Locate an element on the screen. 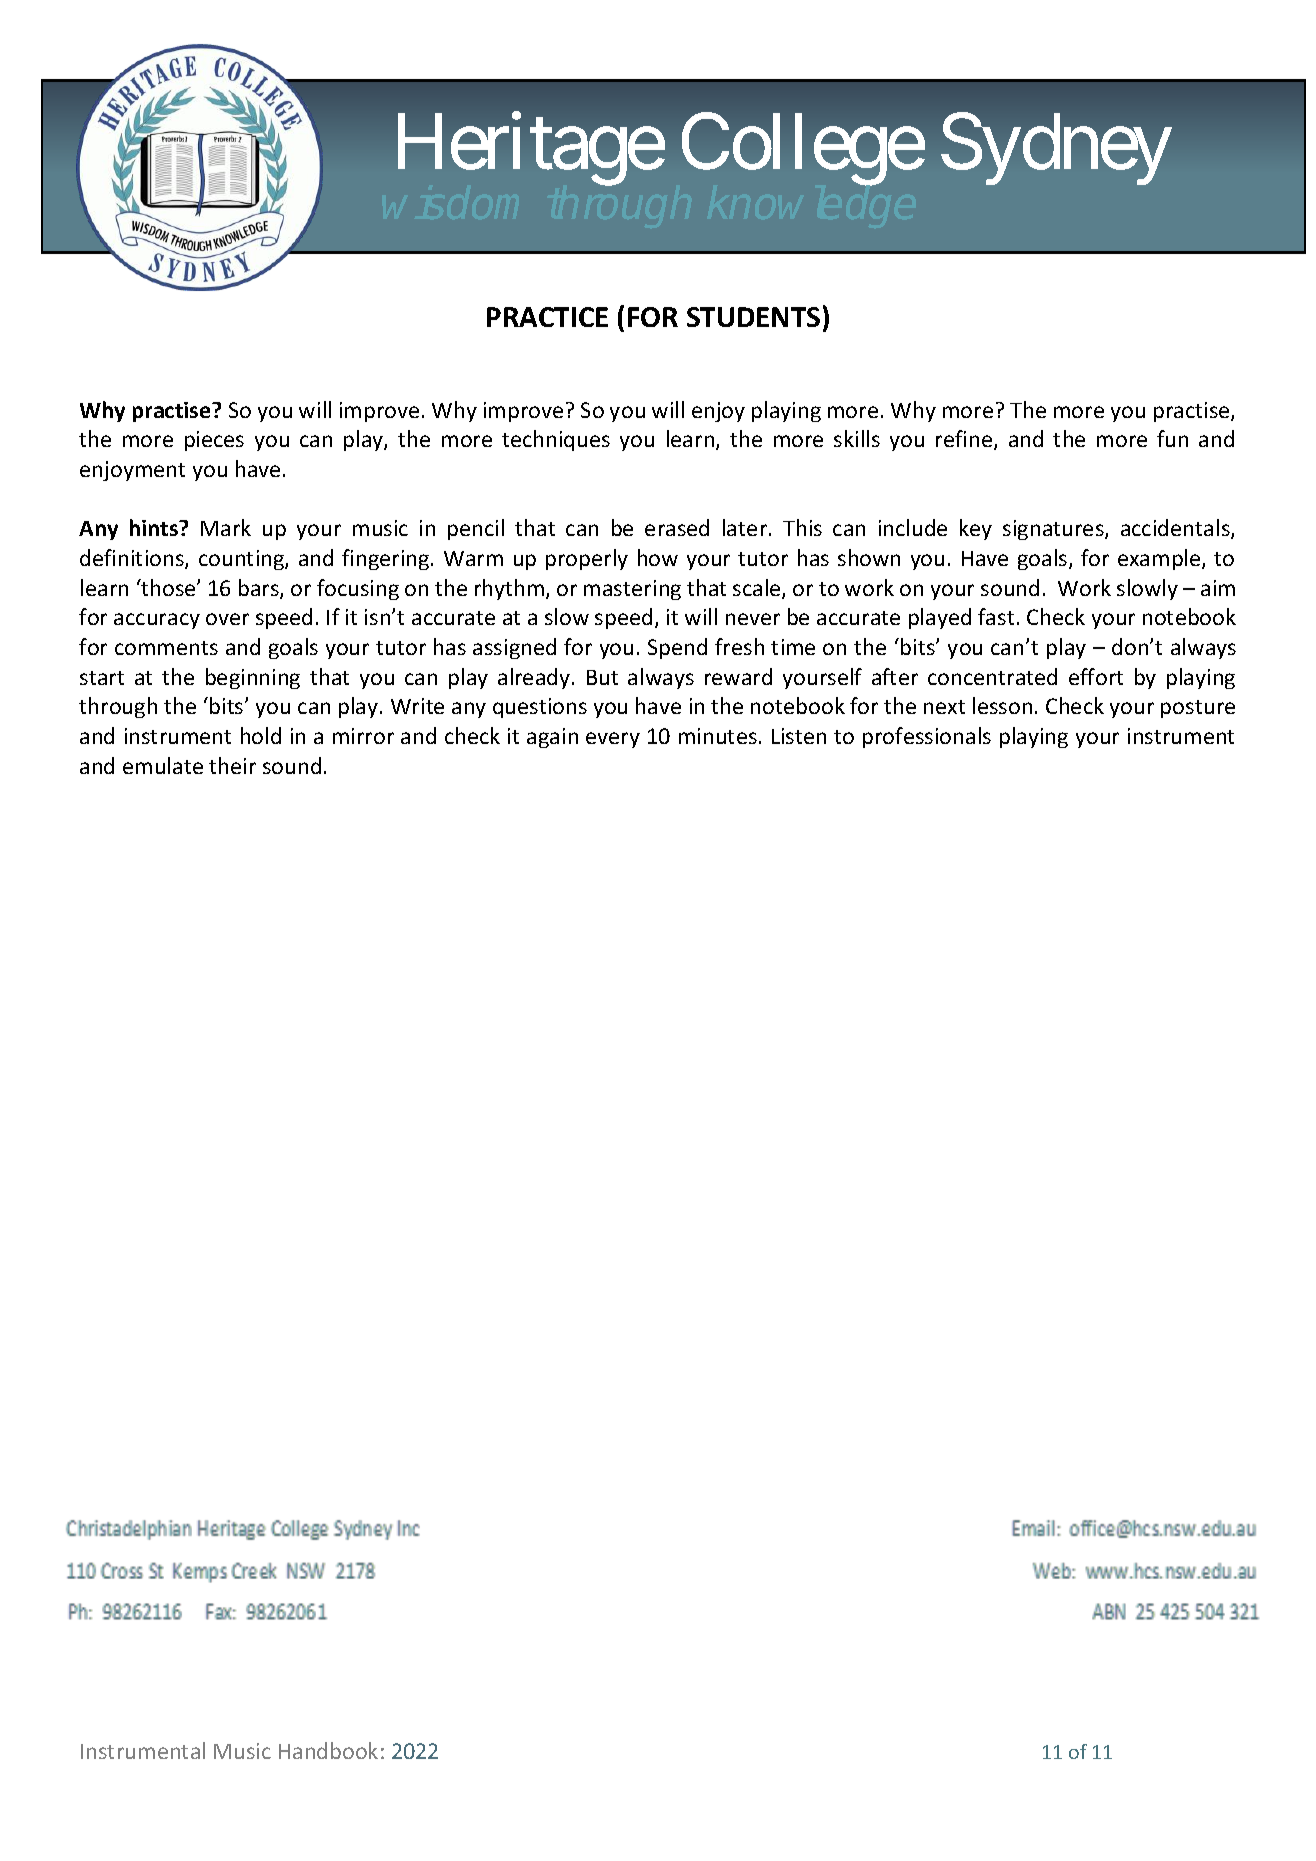 Image resolution: width=1316 pixels, height=1861 pixels. professionals is located at coordinates (927, 737).
